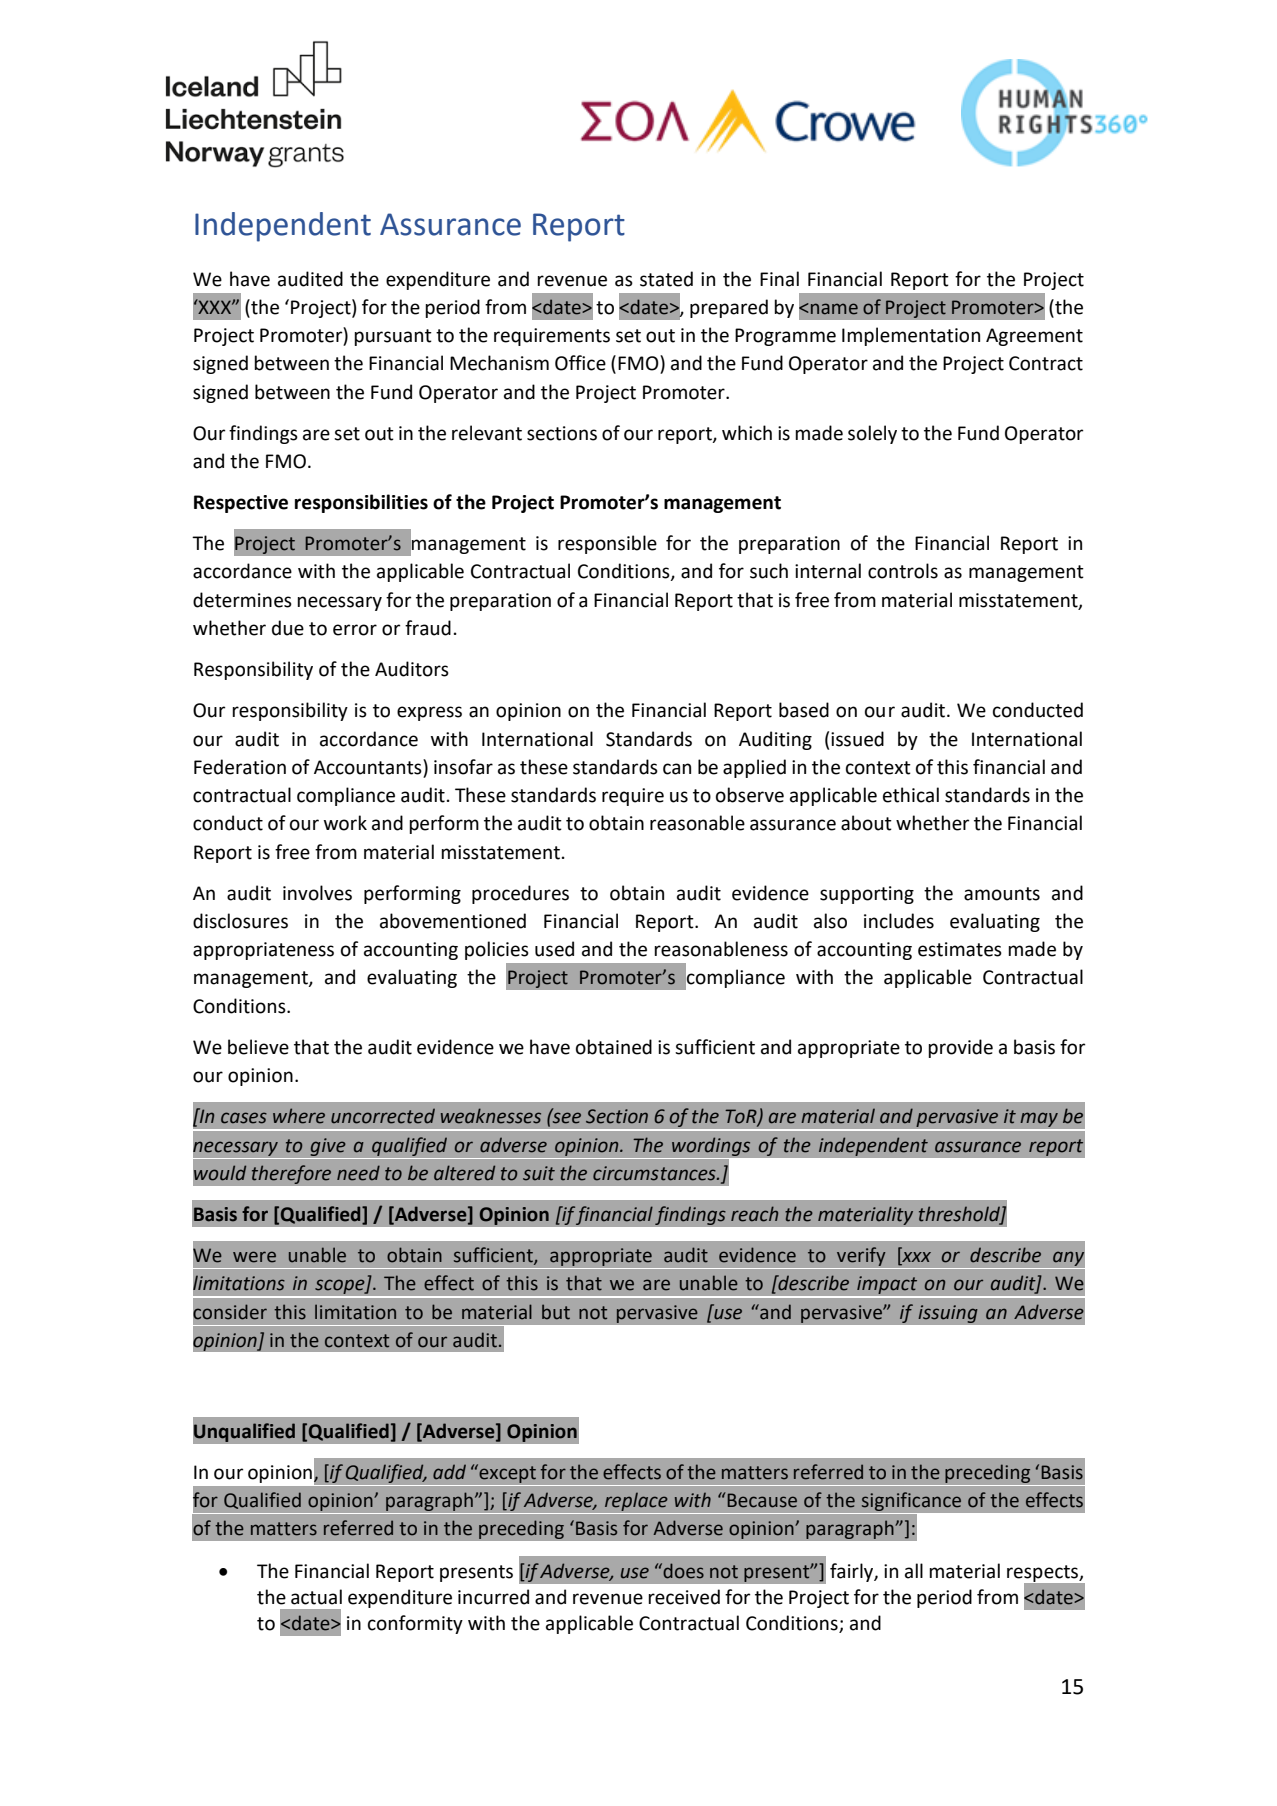  I want to click on does, so click(682, 1571).
